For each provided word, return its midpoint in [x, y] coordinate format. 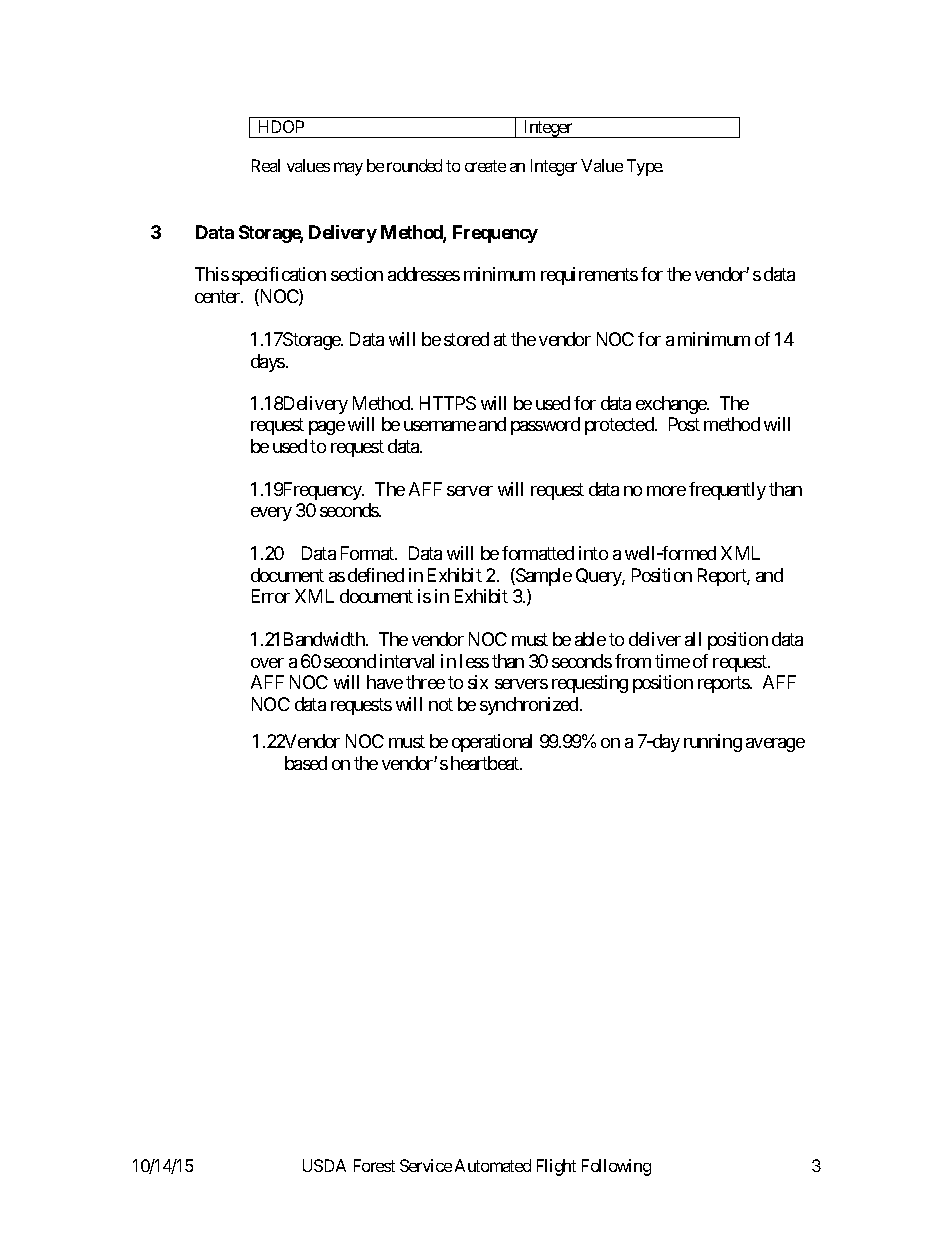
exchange [672, 405]
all [693, 639]
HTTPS [448, 403]
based [306, 763]
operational [492, 743]
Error [271, 596]
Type [645, 167]
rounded [414, 165]
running [713, 743]
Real [266, 165]
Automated [493, 1165]
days [268, 363]
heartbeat [486, 763]
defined [376, 575]
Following [616, 1167]
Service [426, 1165]
